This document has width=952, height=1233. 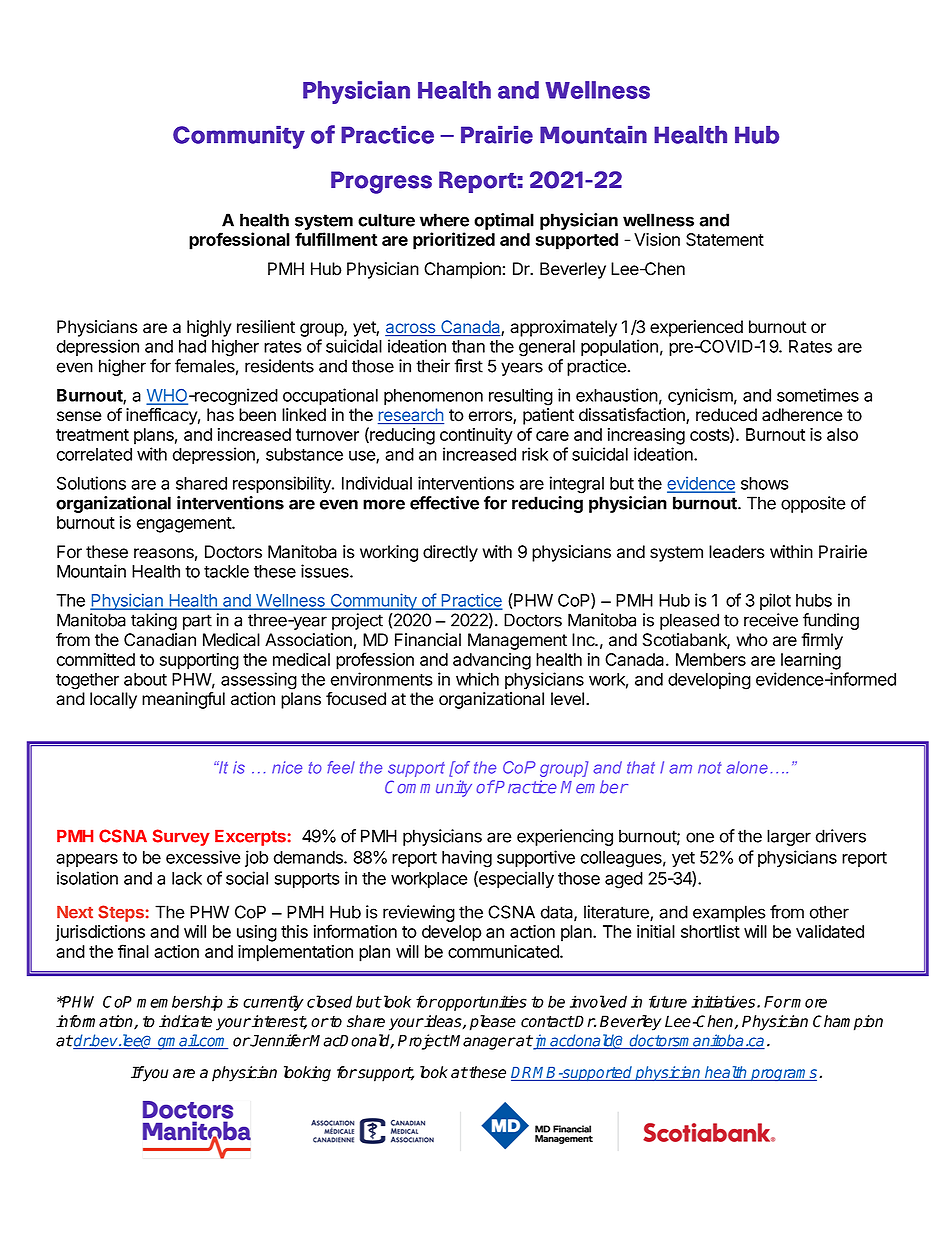 What do you see at coordinates (94, 454) in the document?
I see `correlated` at bounding box center [94, 454].
